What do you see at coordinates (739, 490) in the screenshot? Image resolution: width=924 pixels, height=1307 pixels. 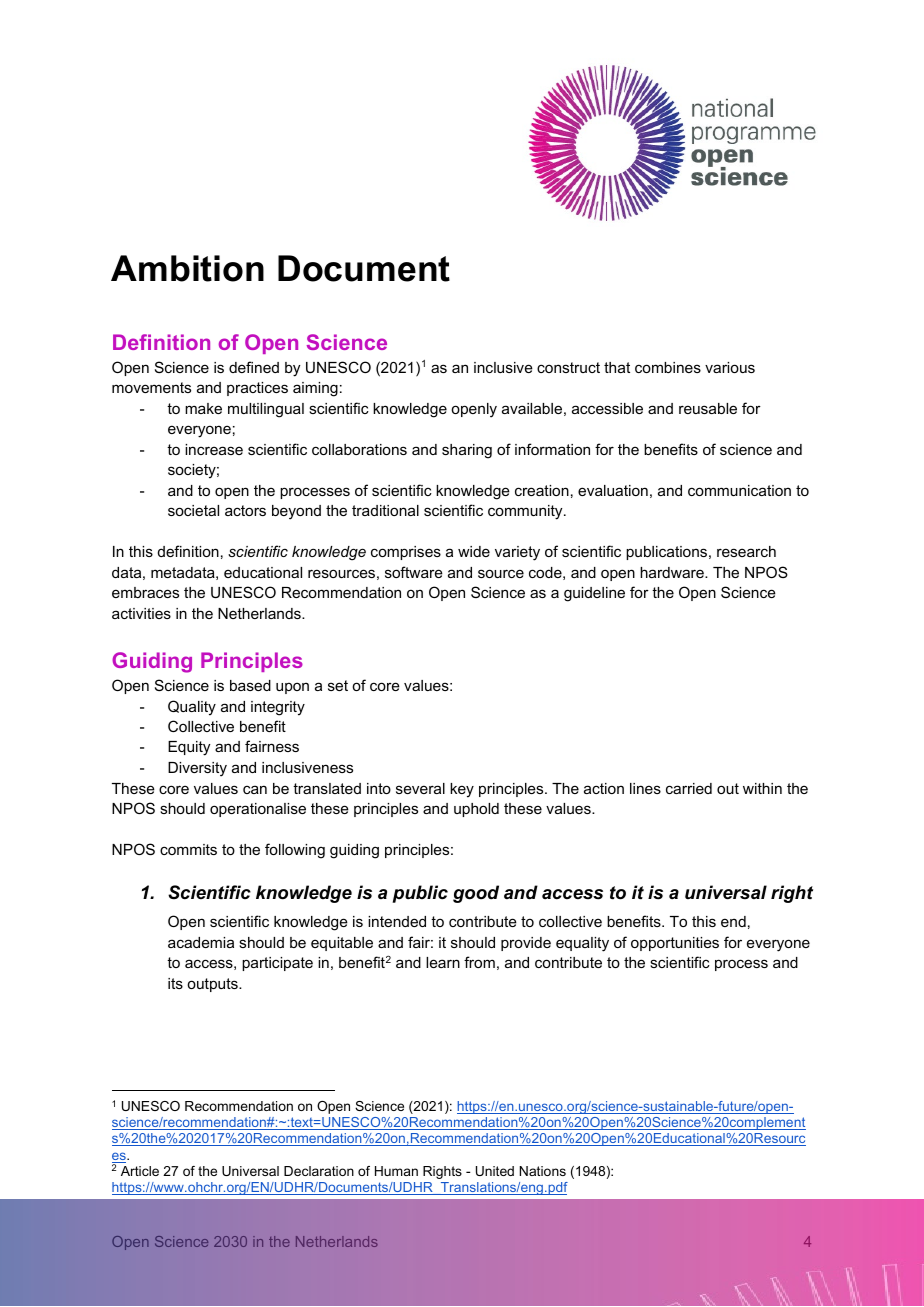 I see `communication` at bounding box center [739, 490].
